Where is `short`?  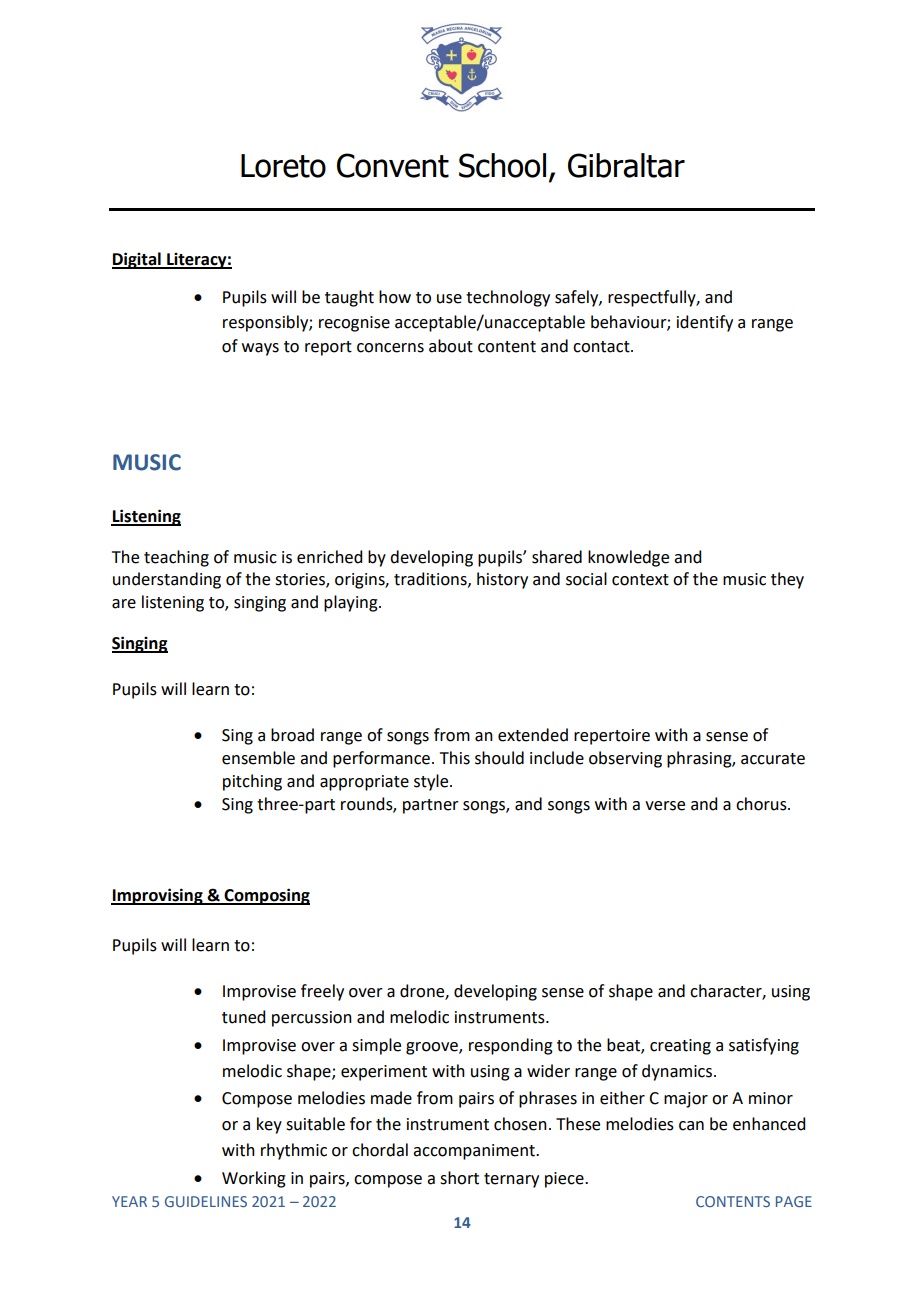 short is located at coordinates (459, 1178).
